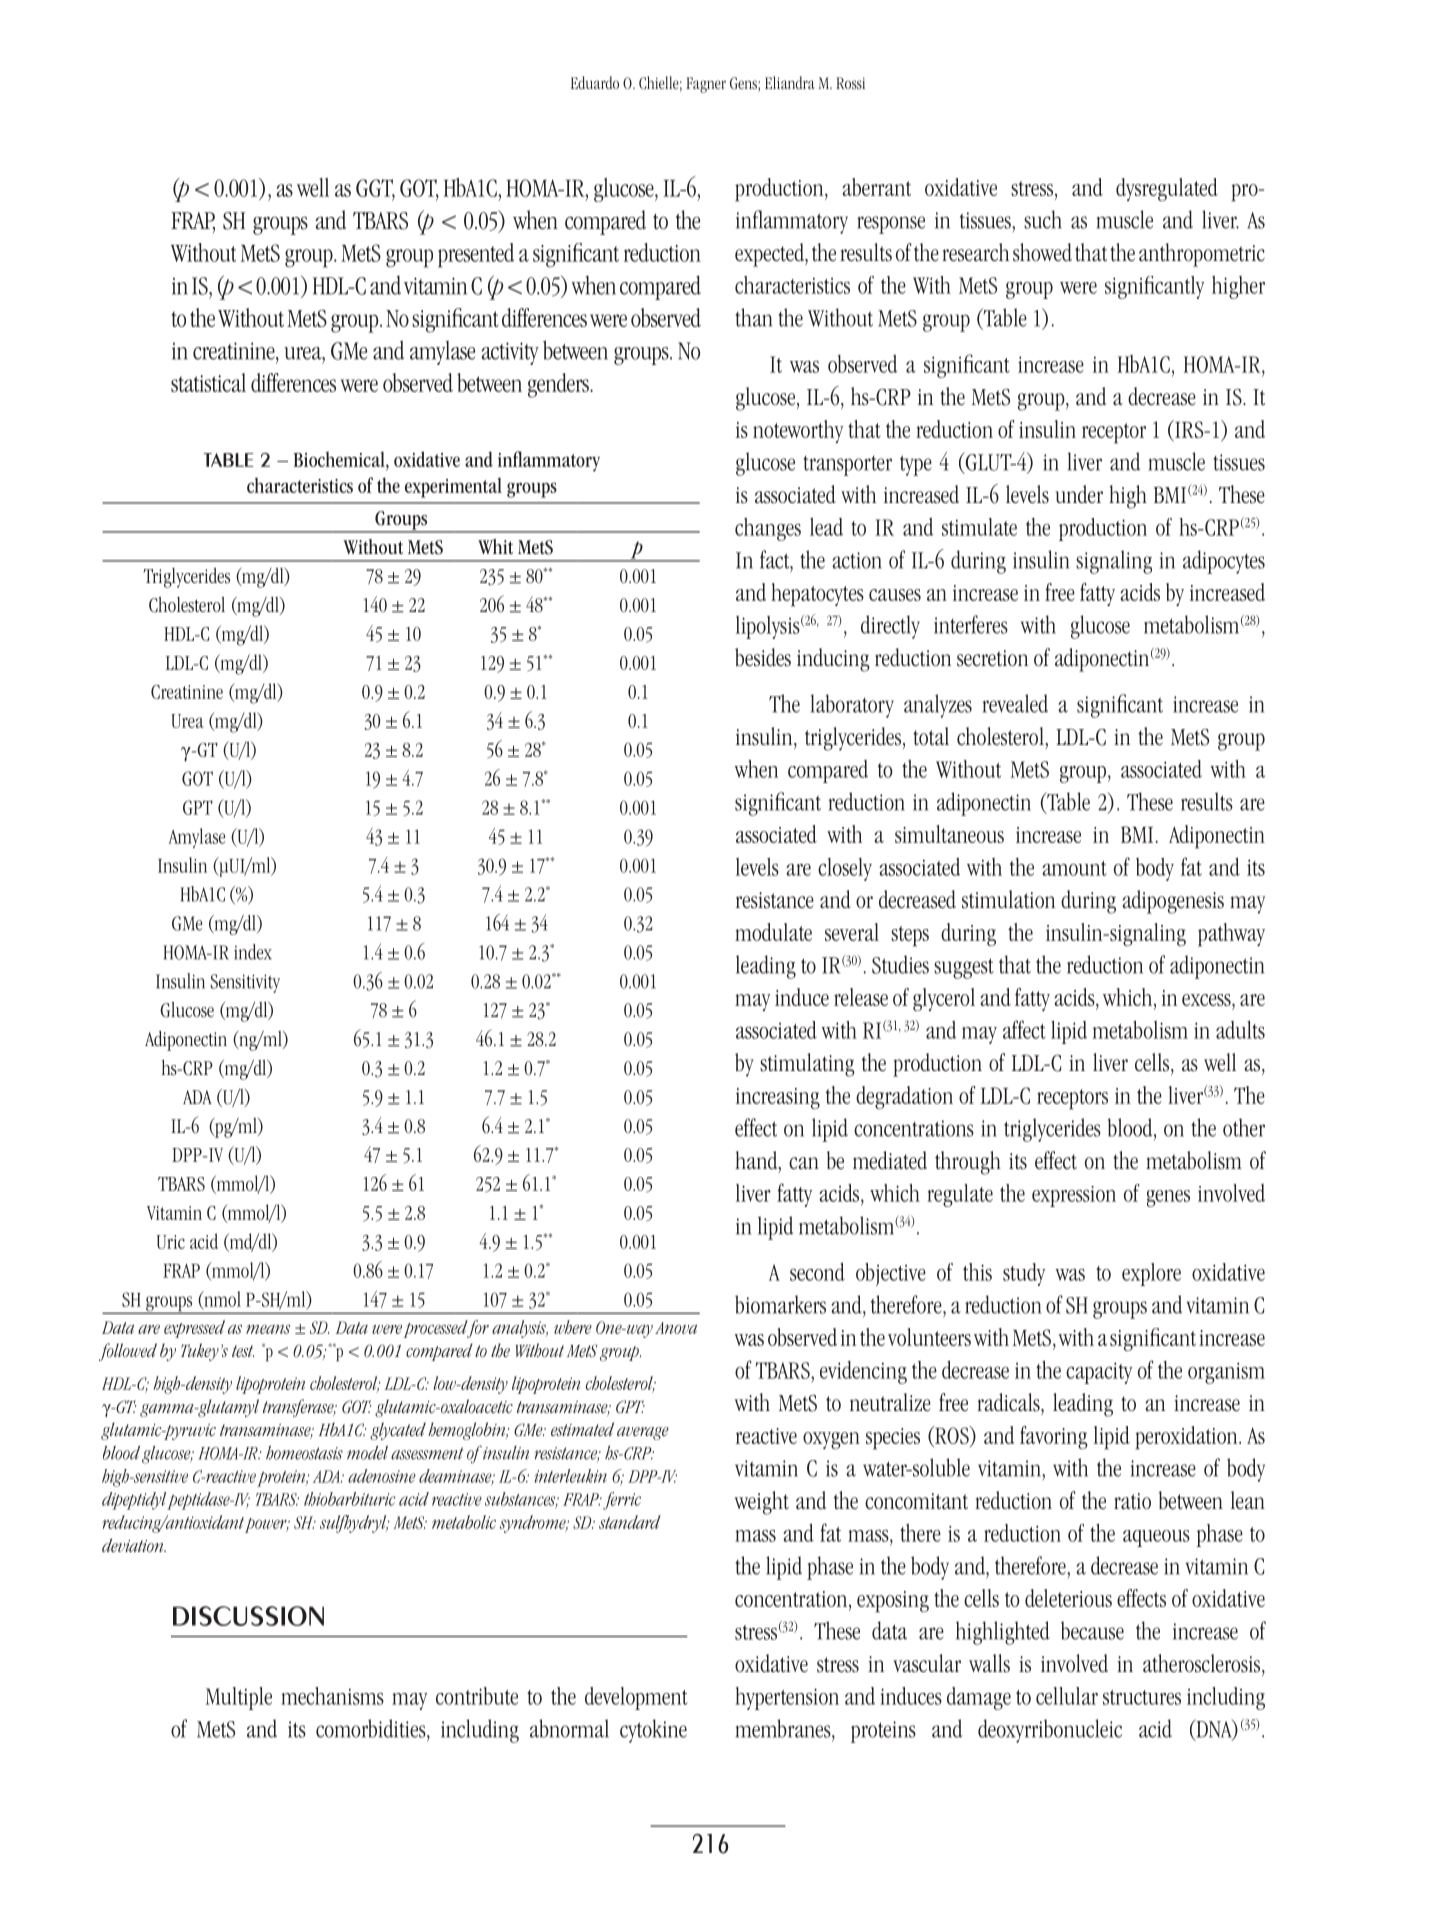  I want to click on Multiple, so click(239, 1698).
